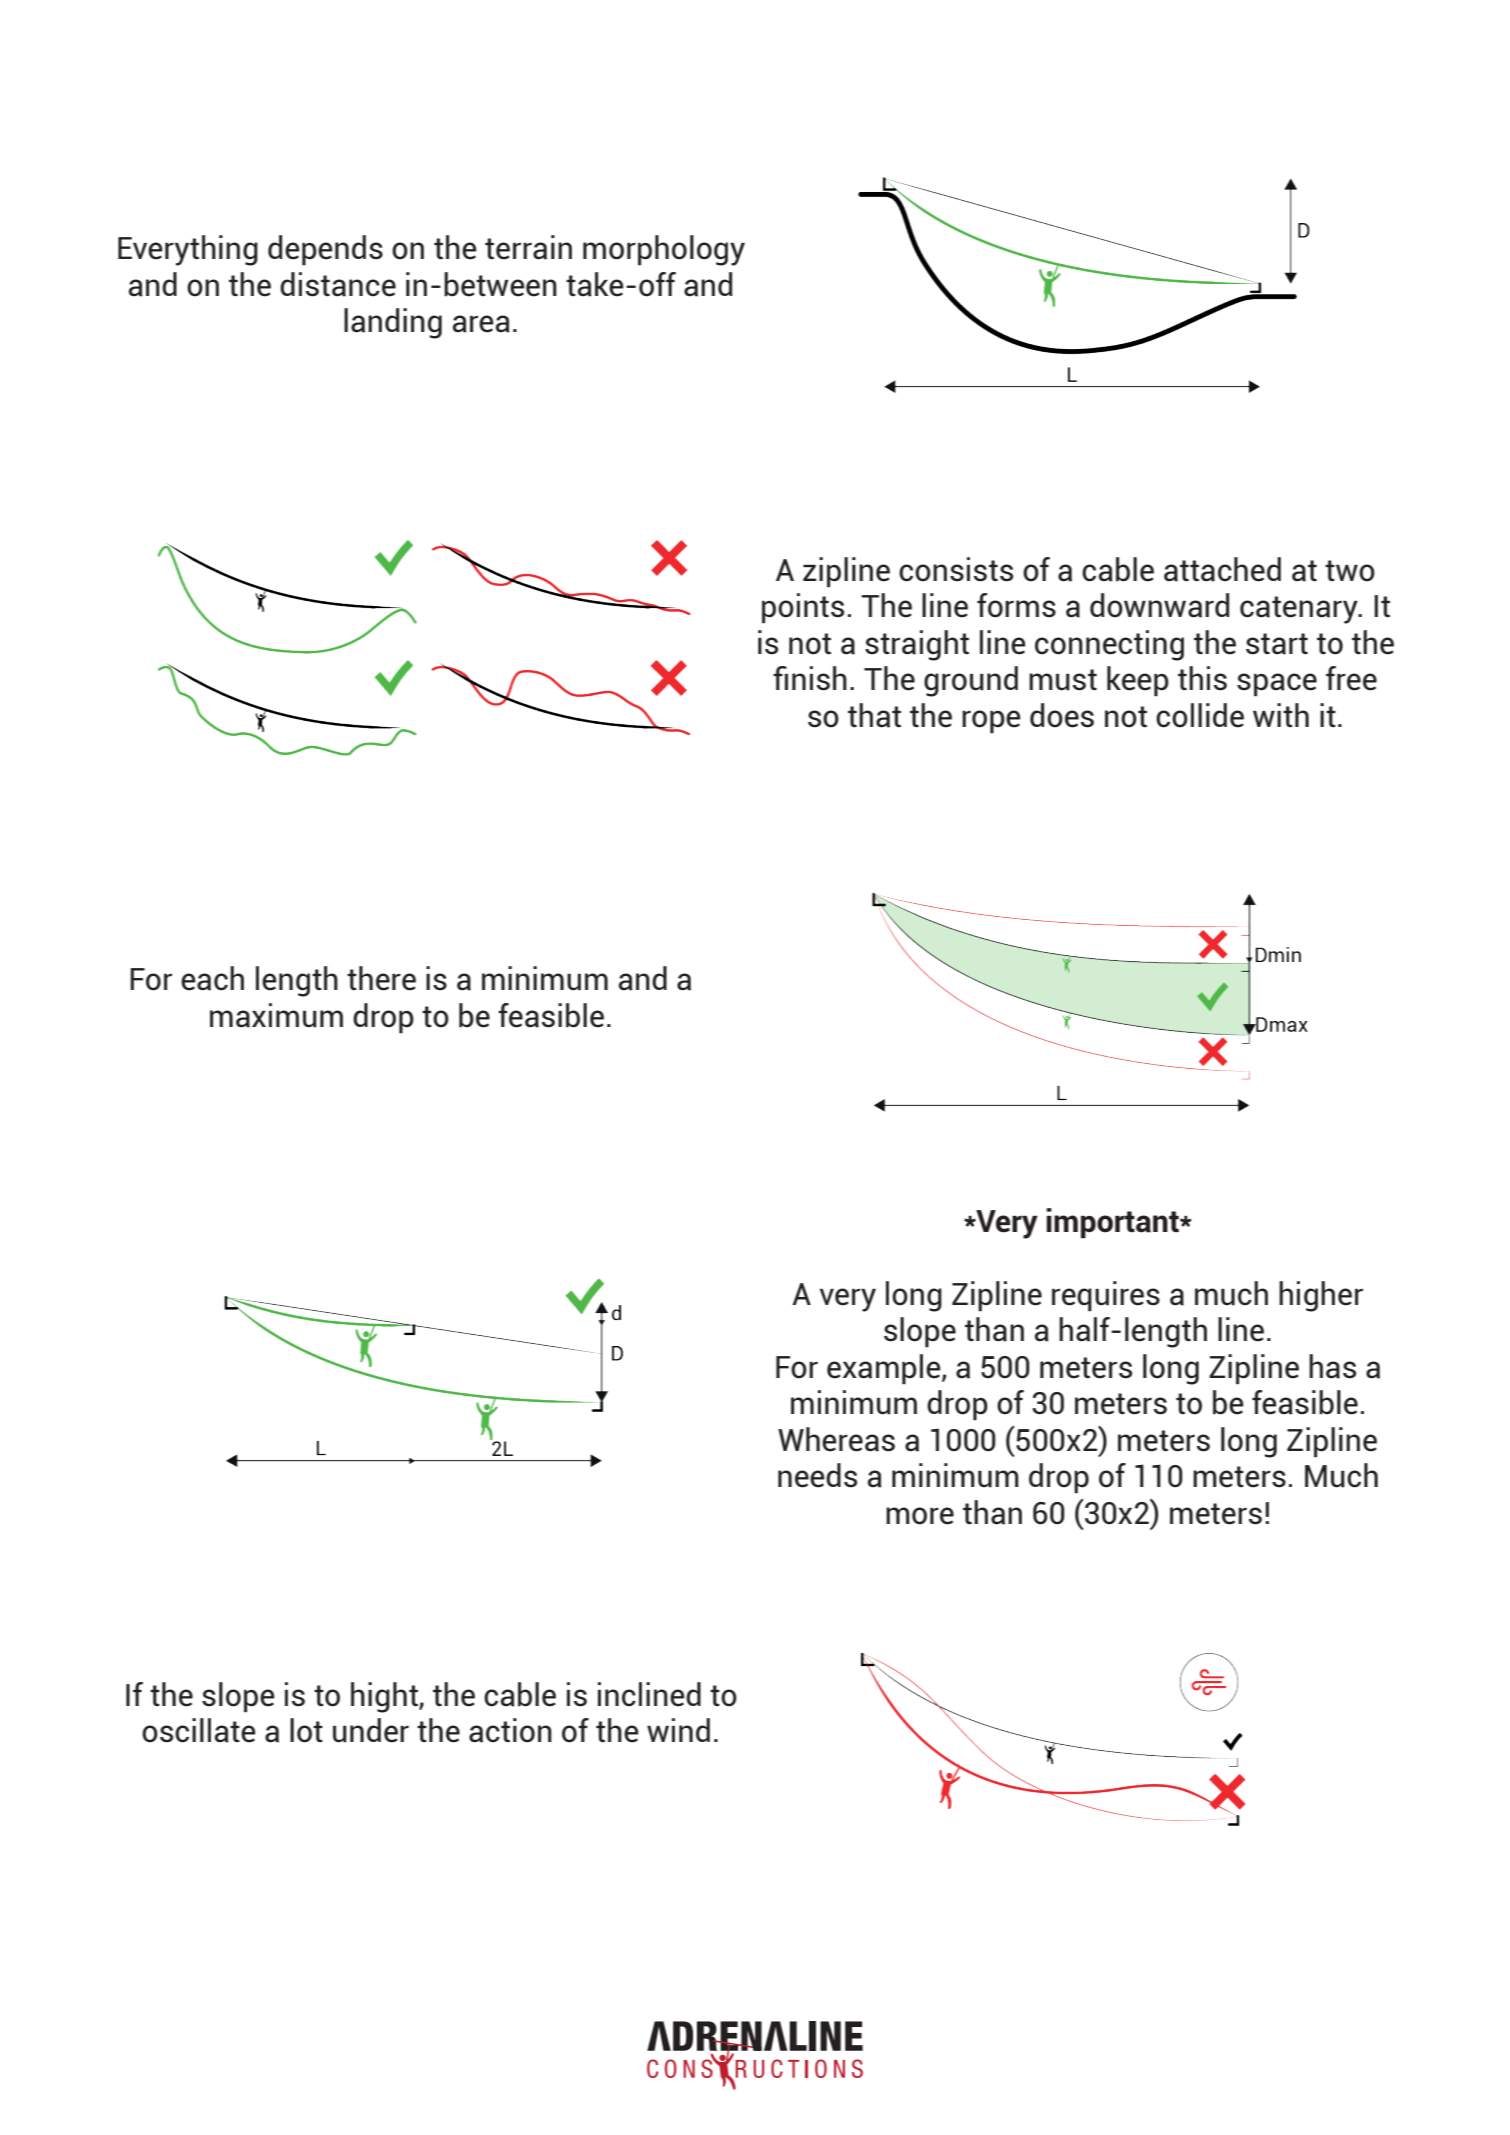 The width and height of the page is (1510, 2135). Describe the element at coordinates (1222, 569) in the page. I see `attached` at that location.
